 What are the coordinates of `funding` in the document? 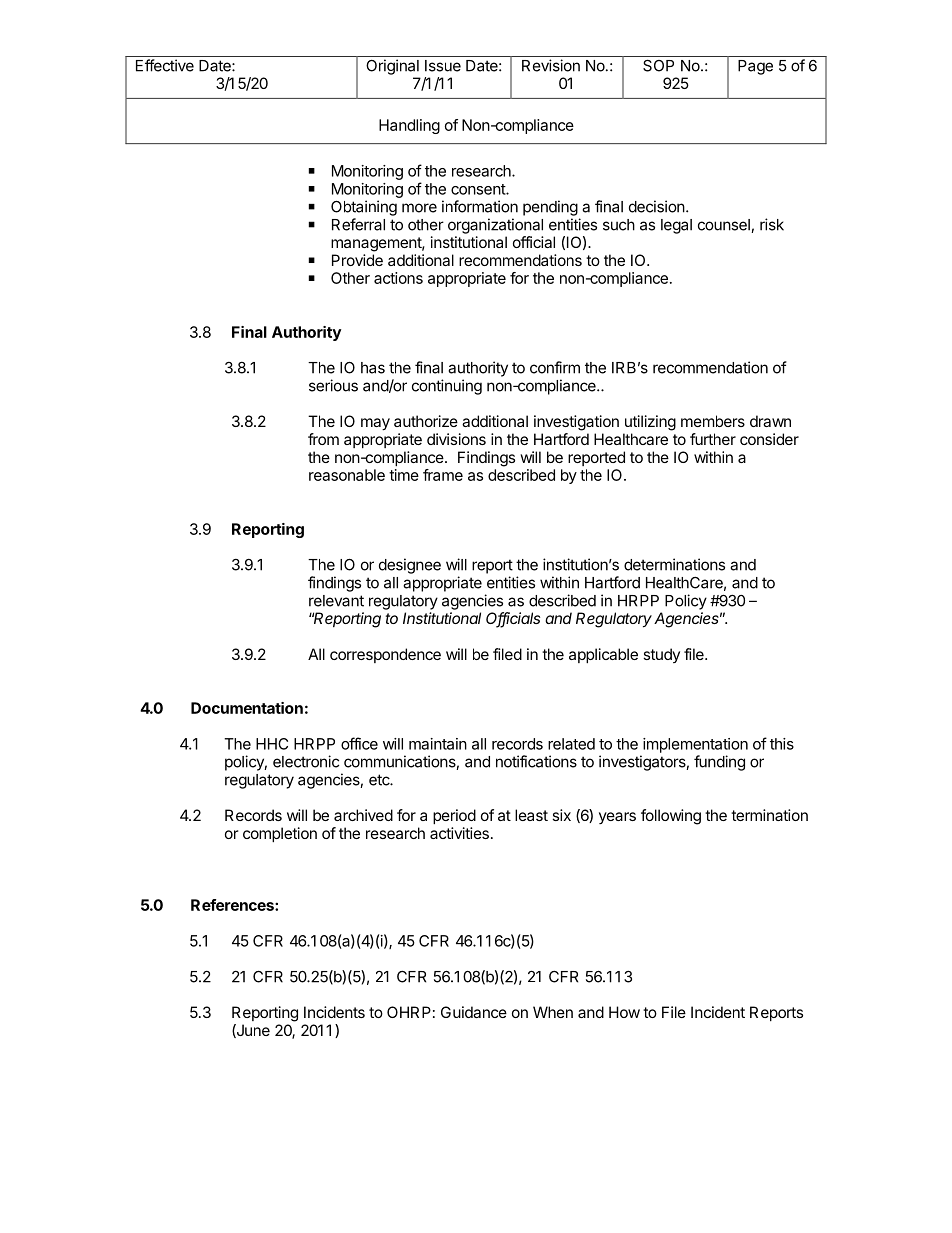 It's located at (719, 763).
